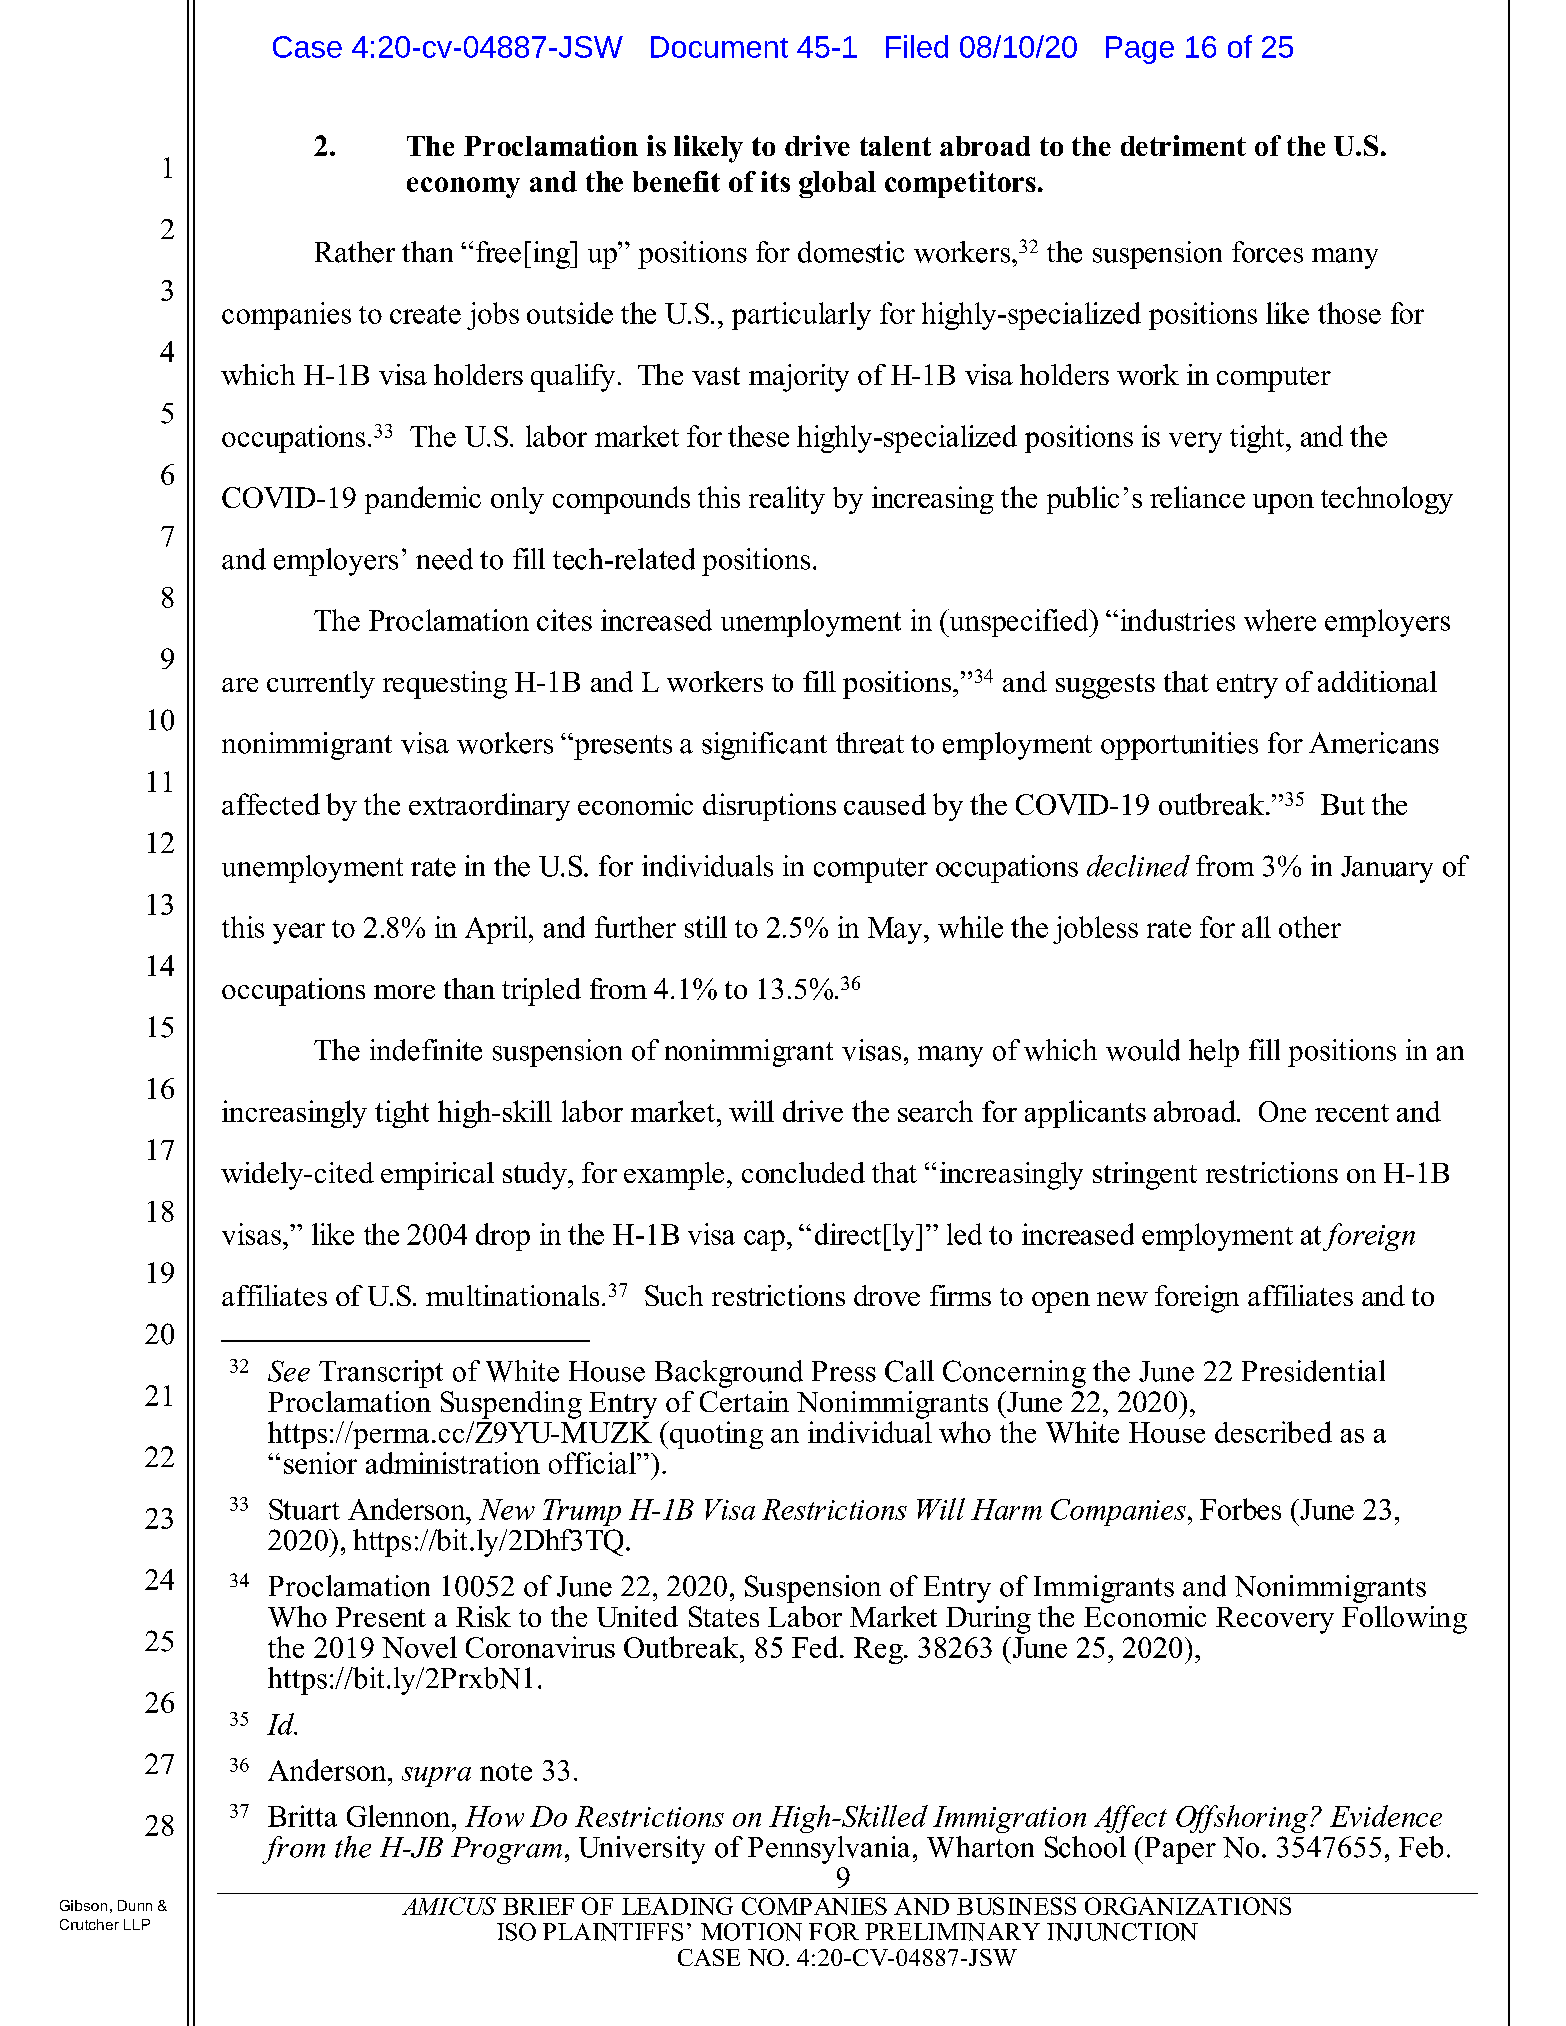  Describe the element at coordinates (1183, 145) in the screenshot. I see `detriment` at that location.
